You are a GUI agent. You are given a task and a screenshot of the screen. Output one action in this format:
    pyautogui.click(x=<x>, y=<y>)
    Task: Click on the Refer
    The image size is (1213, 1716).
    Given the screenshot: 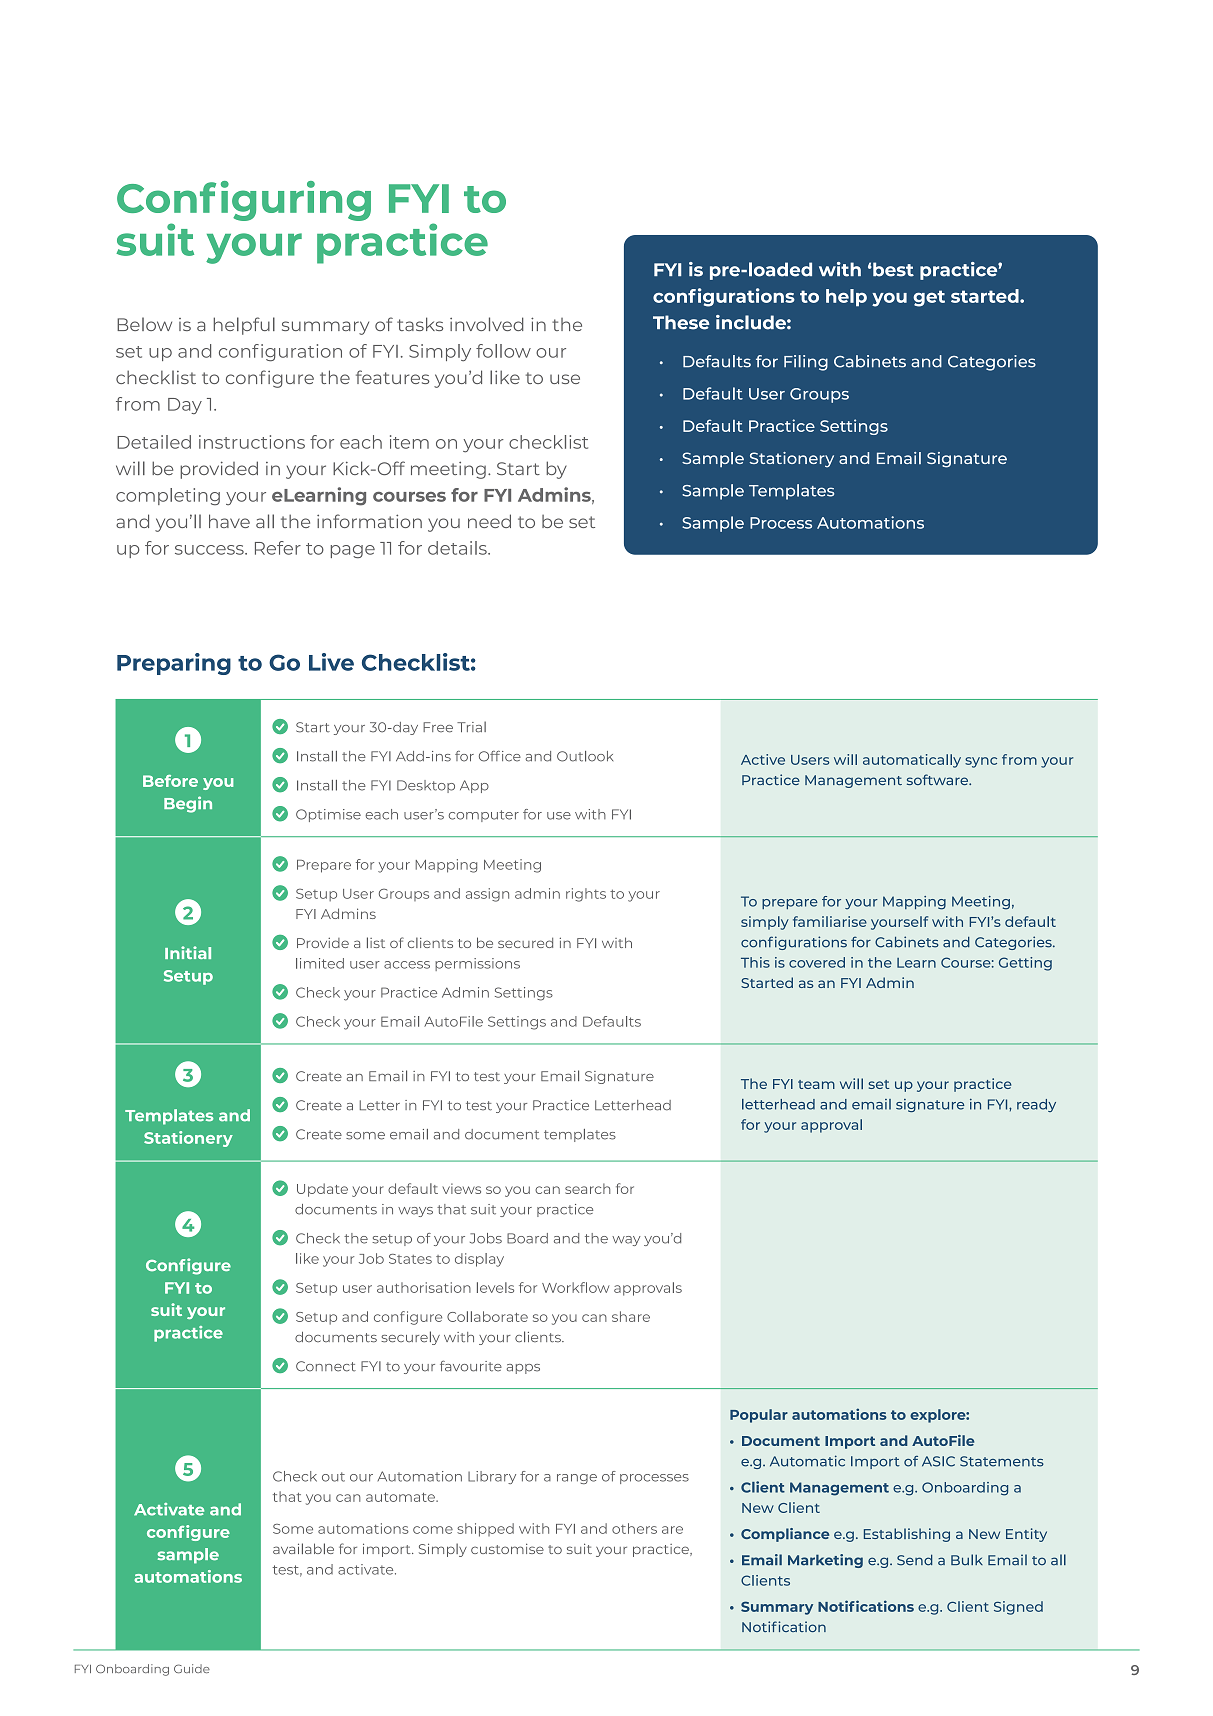 What is the action you would take?
    pyautogui.click(x=278, y=548)
